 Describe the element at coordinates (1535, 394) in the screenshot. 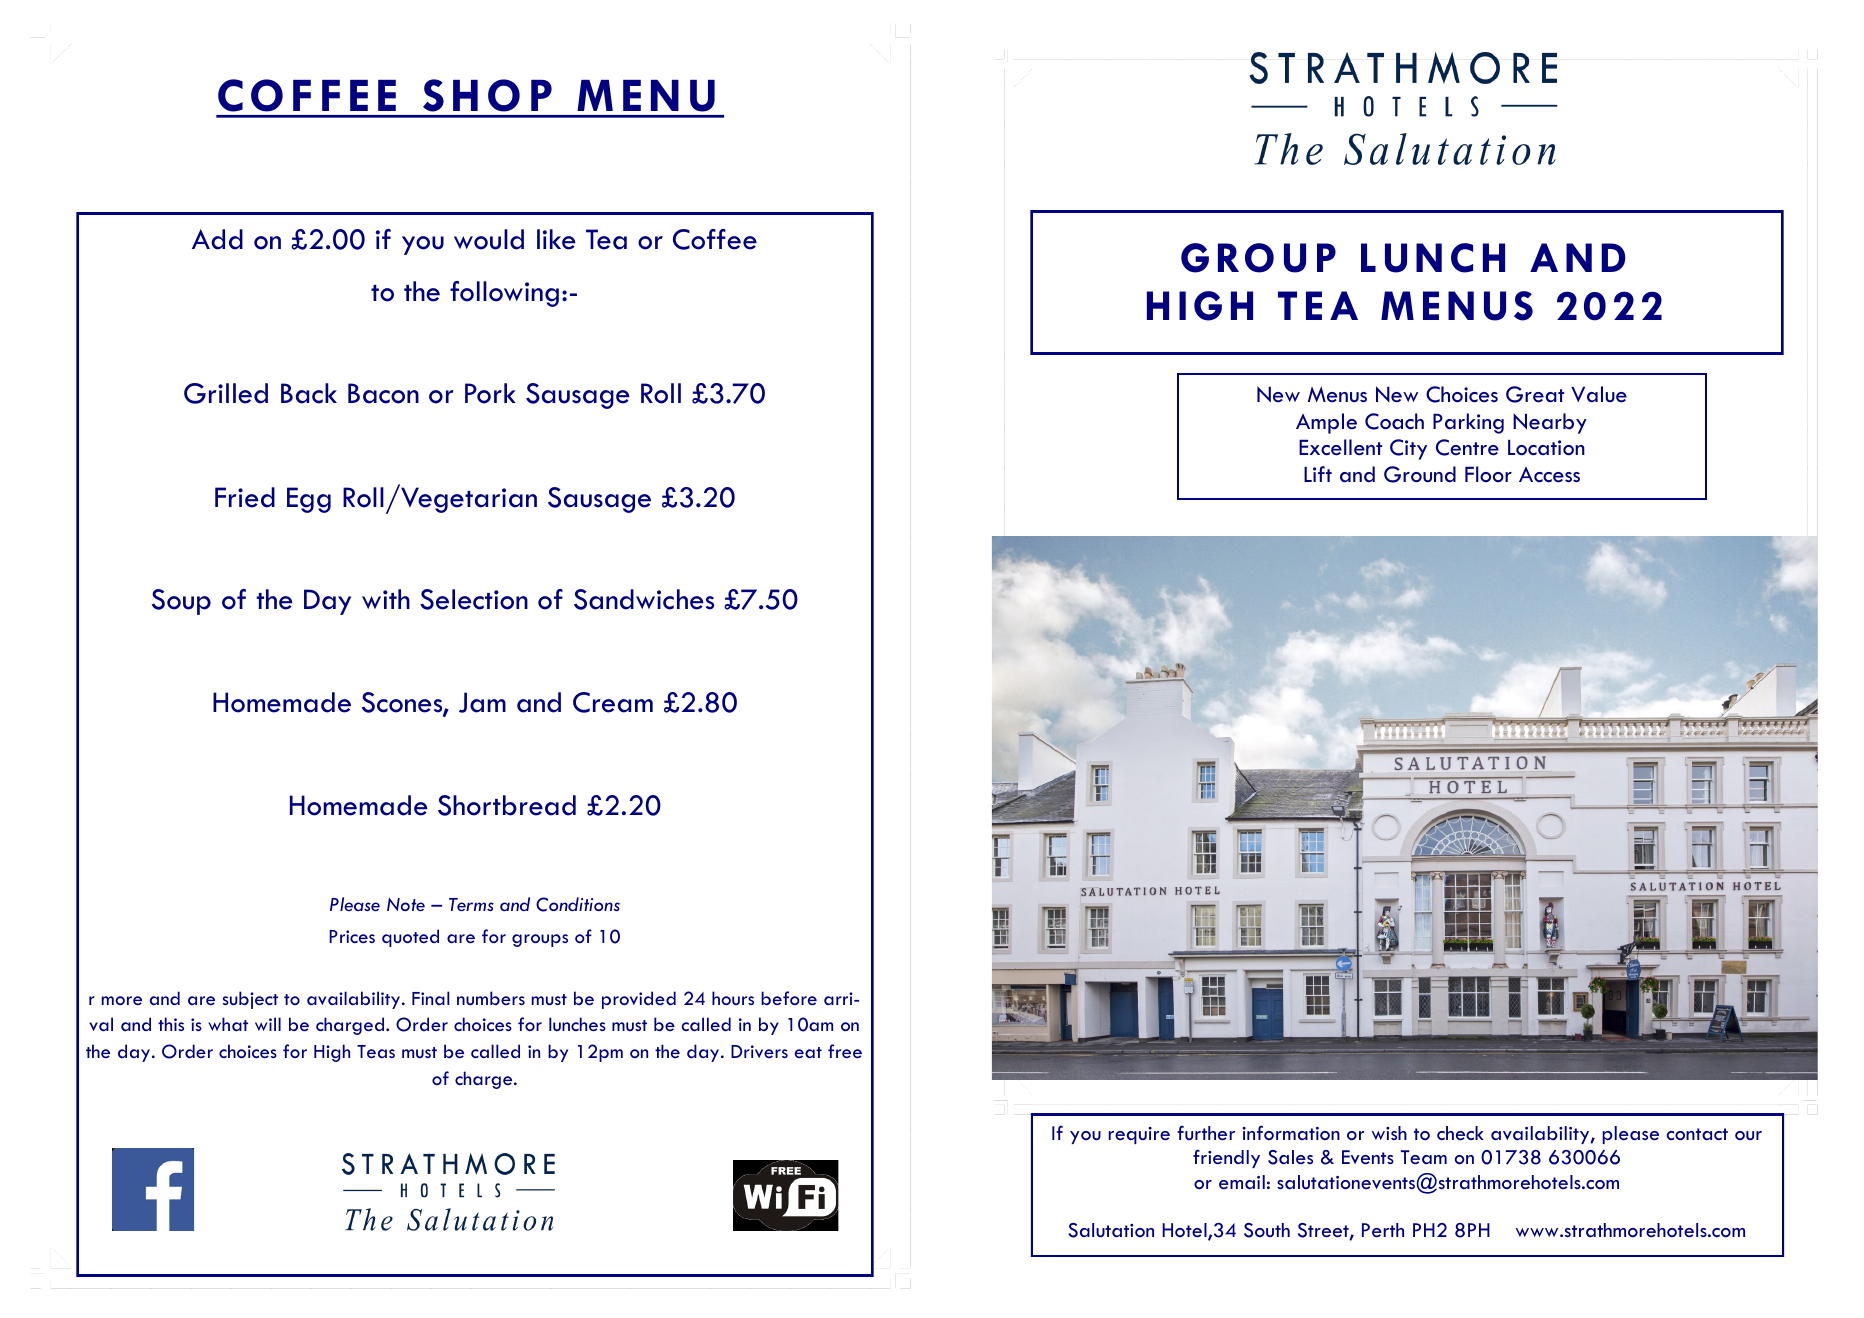

I see `Great` at that location.
